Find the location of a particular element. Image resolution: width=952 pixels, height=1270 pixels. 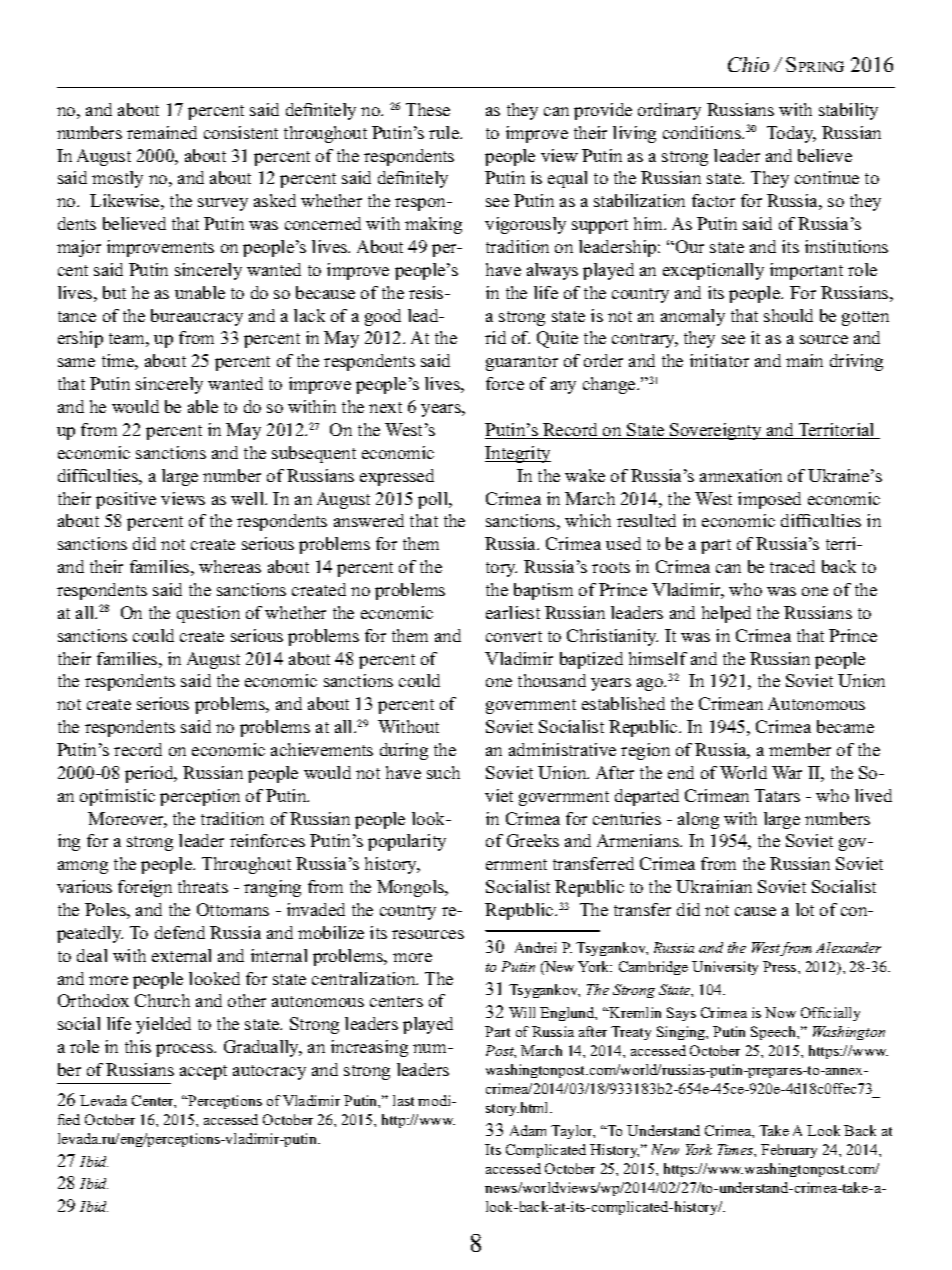

rule is located at coordinates (445, 132).
